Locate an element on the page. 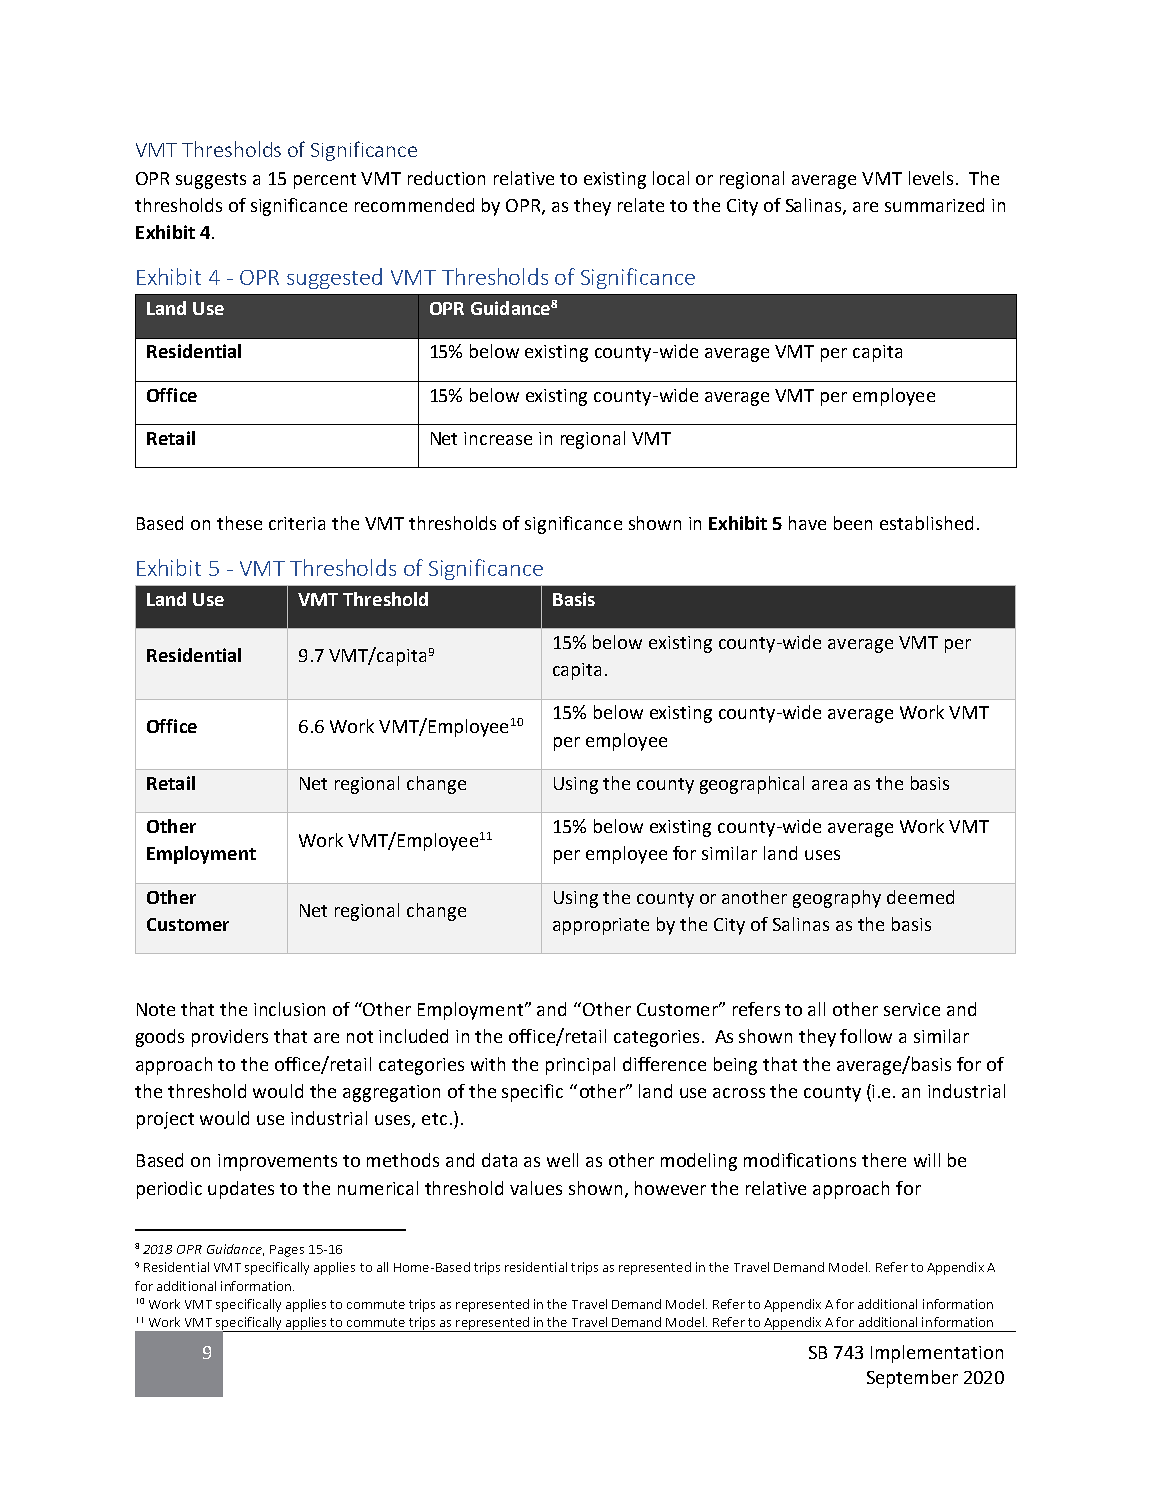 The image size is (1151, 1489). suggests is located at coordinates (211, 181).
